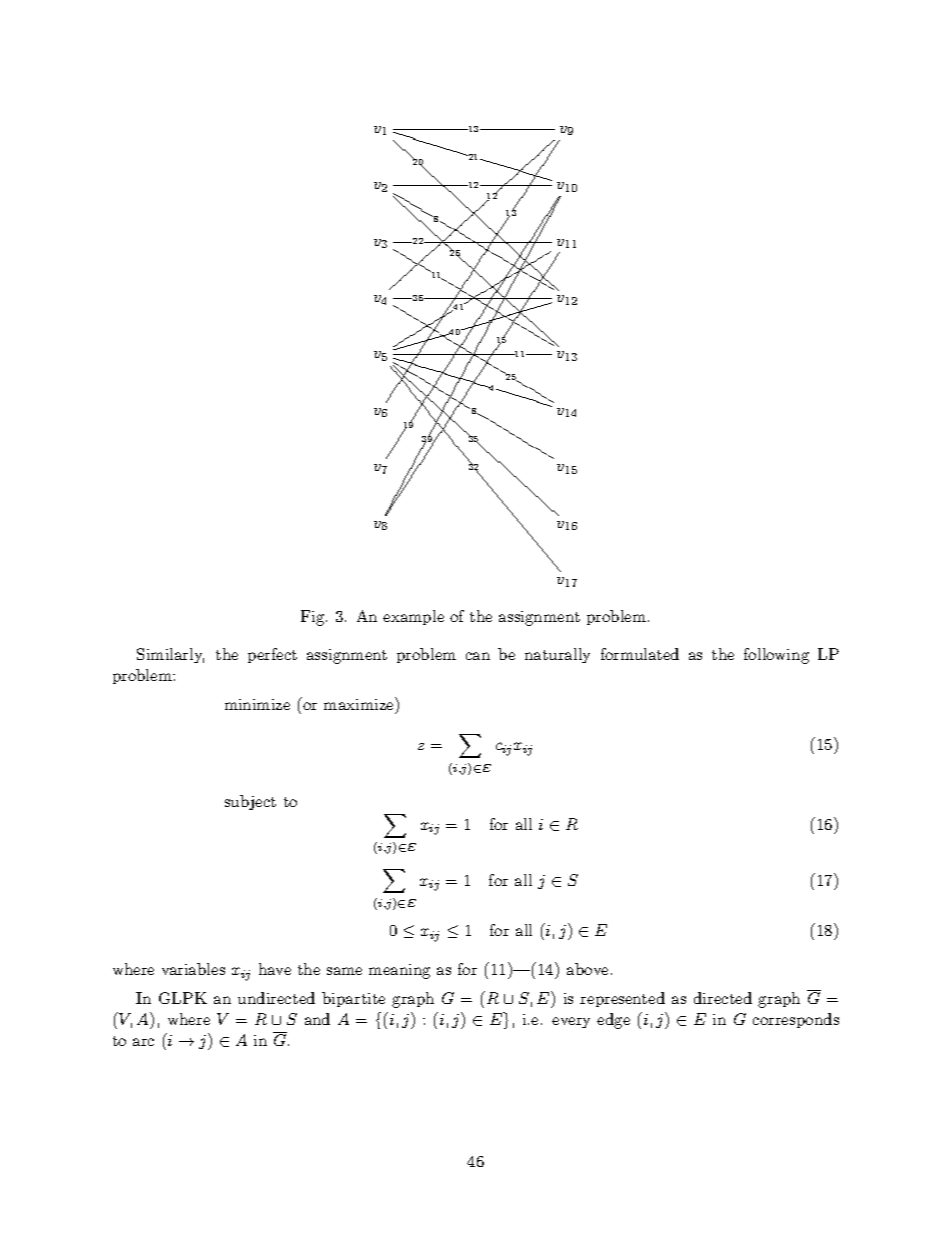  Describe the element at coordinates (272, 655) in the image. I see `perfect` at that location.
